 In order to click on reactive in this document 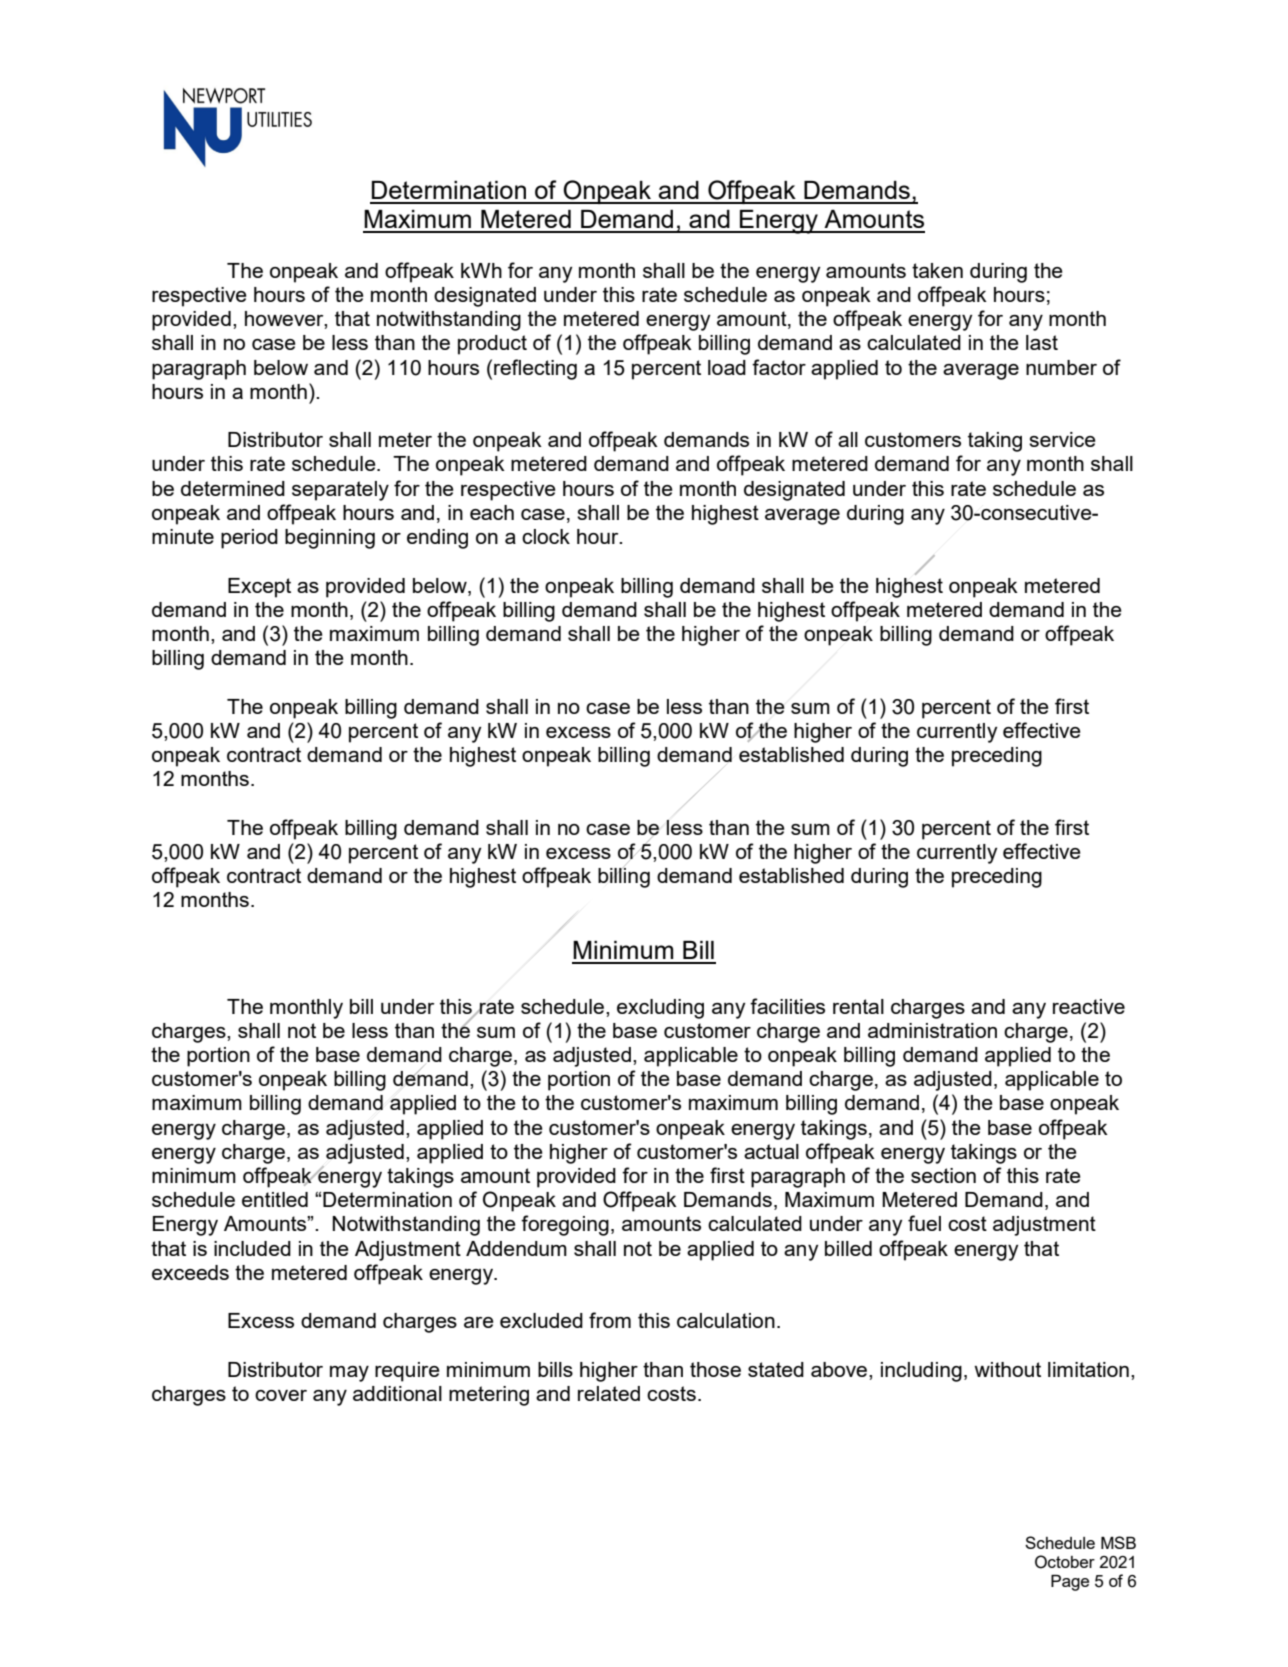, I will do `click(1089, 1006)`.
